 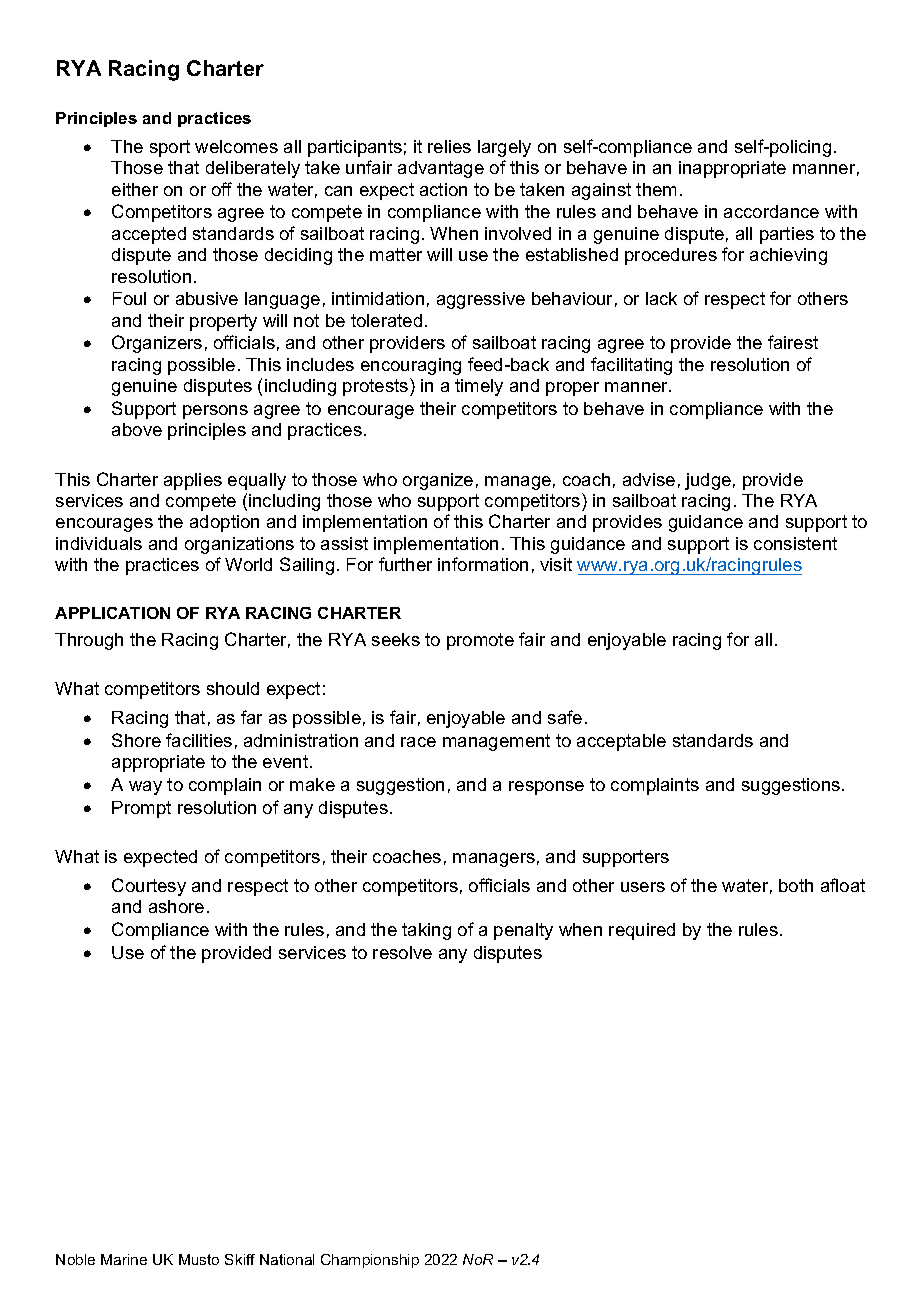 What do you see at coordinates (124, 1259) in the screenshot?
I see `Marine` at bounding box center [124, 1259].
